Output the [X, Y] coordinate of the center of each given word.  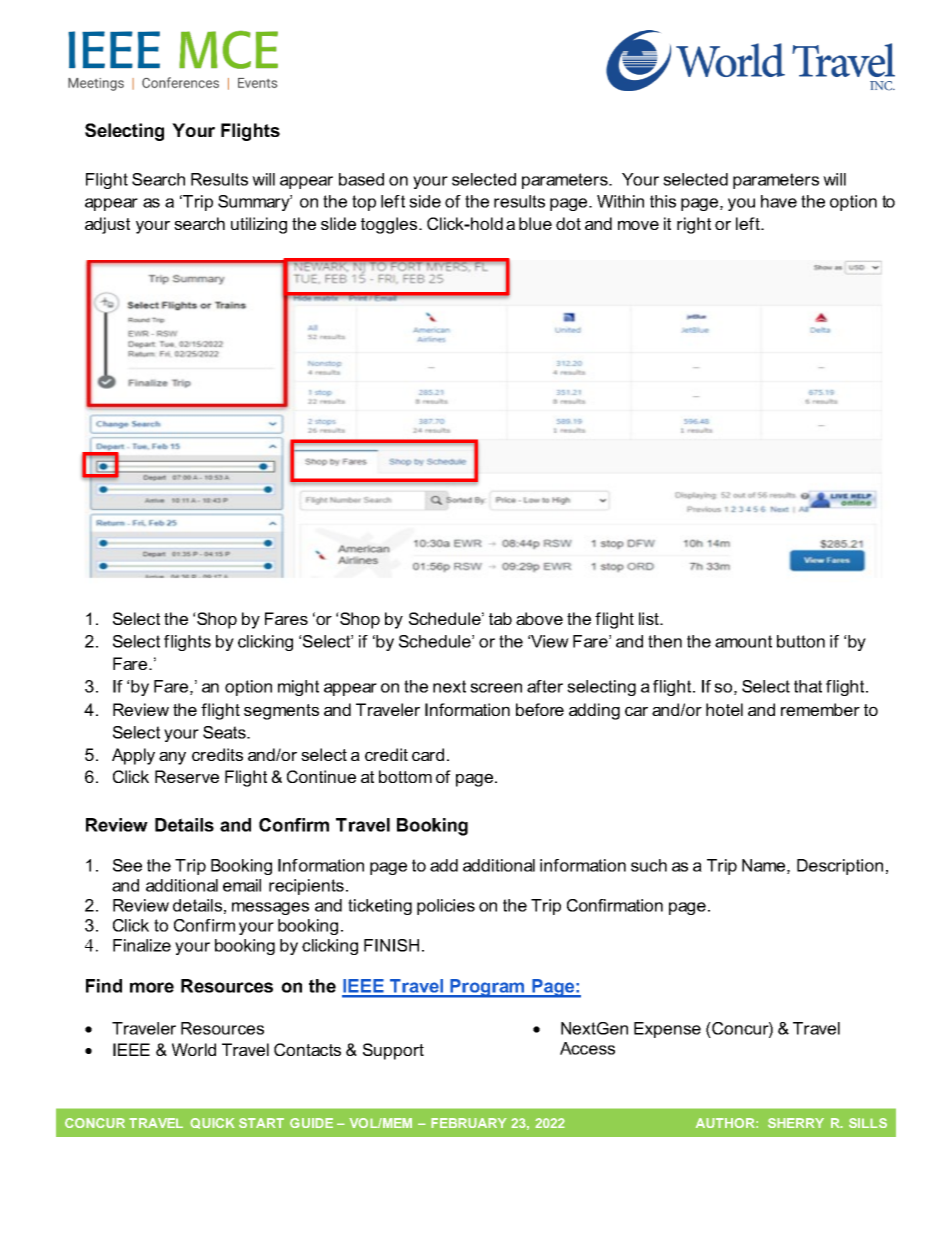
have [779, 201]
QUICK [212, 1123]
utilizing [259, 225]
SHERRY [796, 1123]
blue [535, 223]
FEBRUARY [469, 1123]
